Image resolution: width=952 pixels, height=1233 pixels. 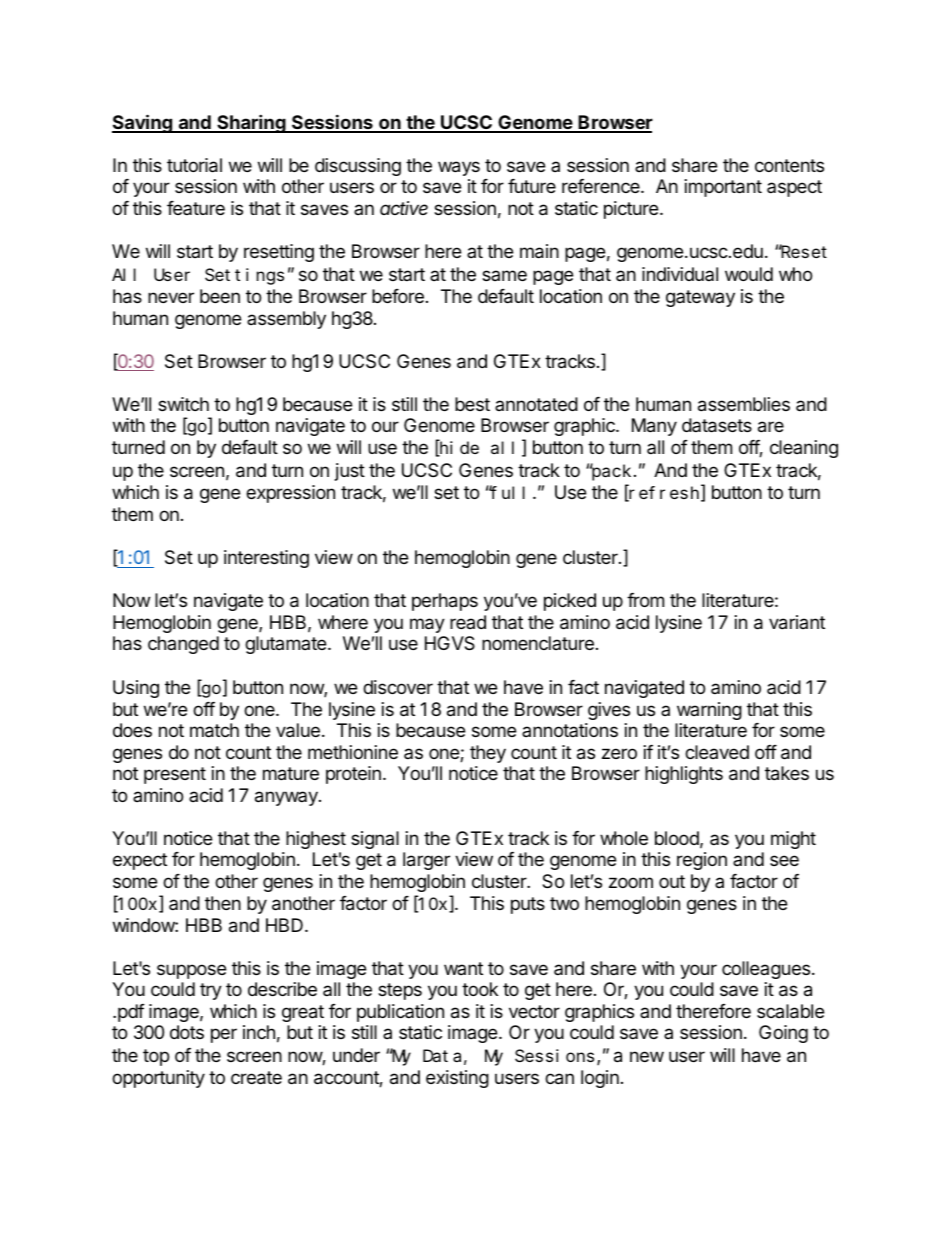 I want to click on present, so click(x=175, y=775).
